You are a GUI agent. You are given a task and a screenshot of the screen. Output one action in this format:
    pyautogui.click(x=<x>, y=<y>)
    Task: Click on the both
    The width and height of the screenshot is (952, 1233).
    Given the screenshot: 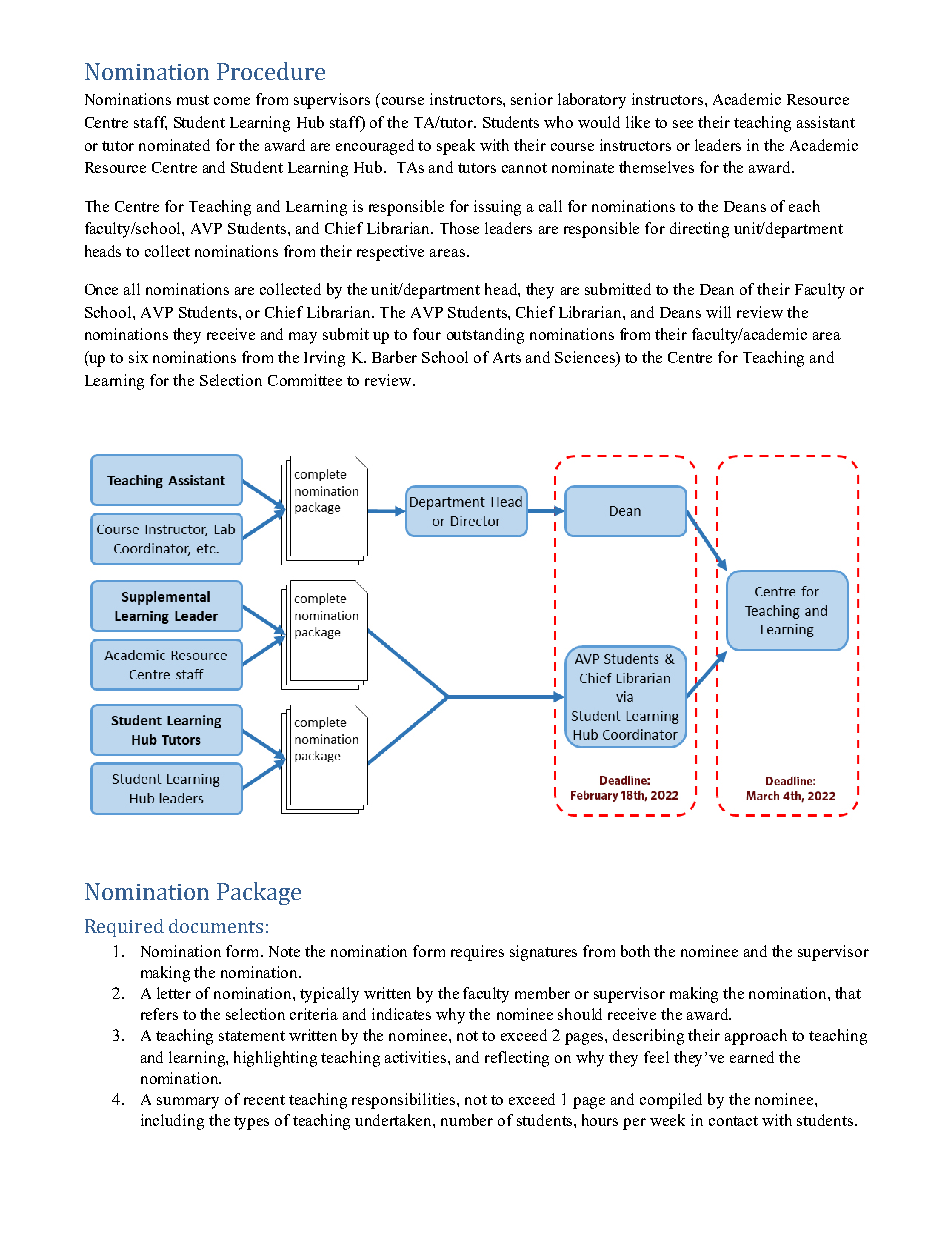 What is the action you would take?
    pyautogui.click(x=635, y=951)
